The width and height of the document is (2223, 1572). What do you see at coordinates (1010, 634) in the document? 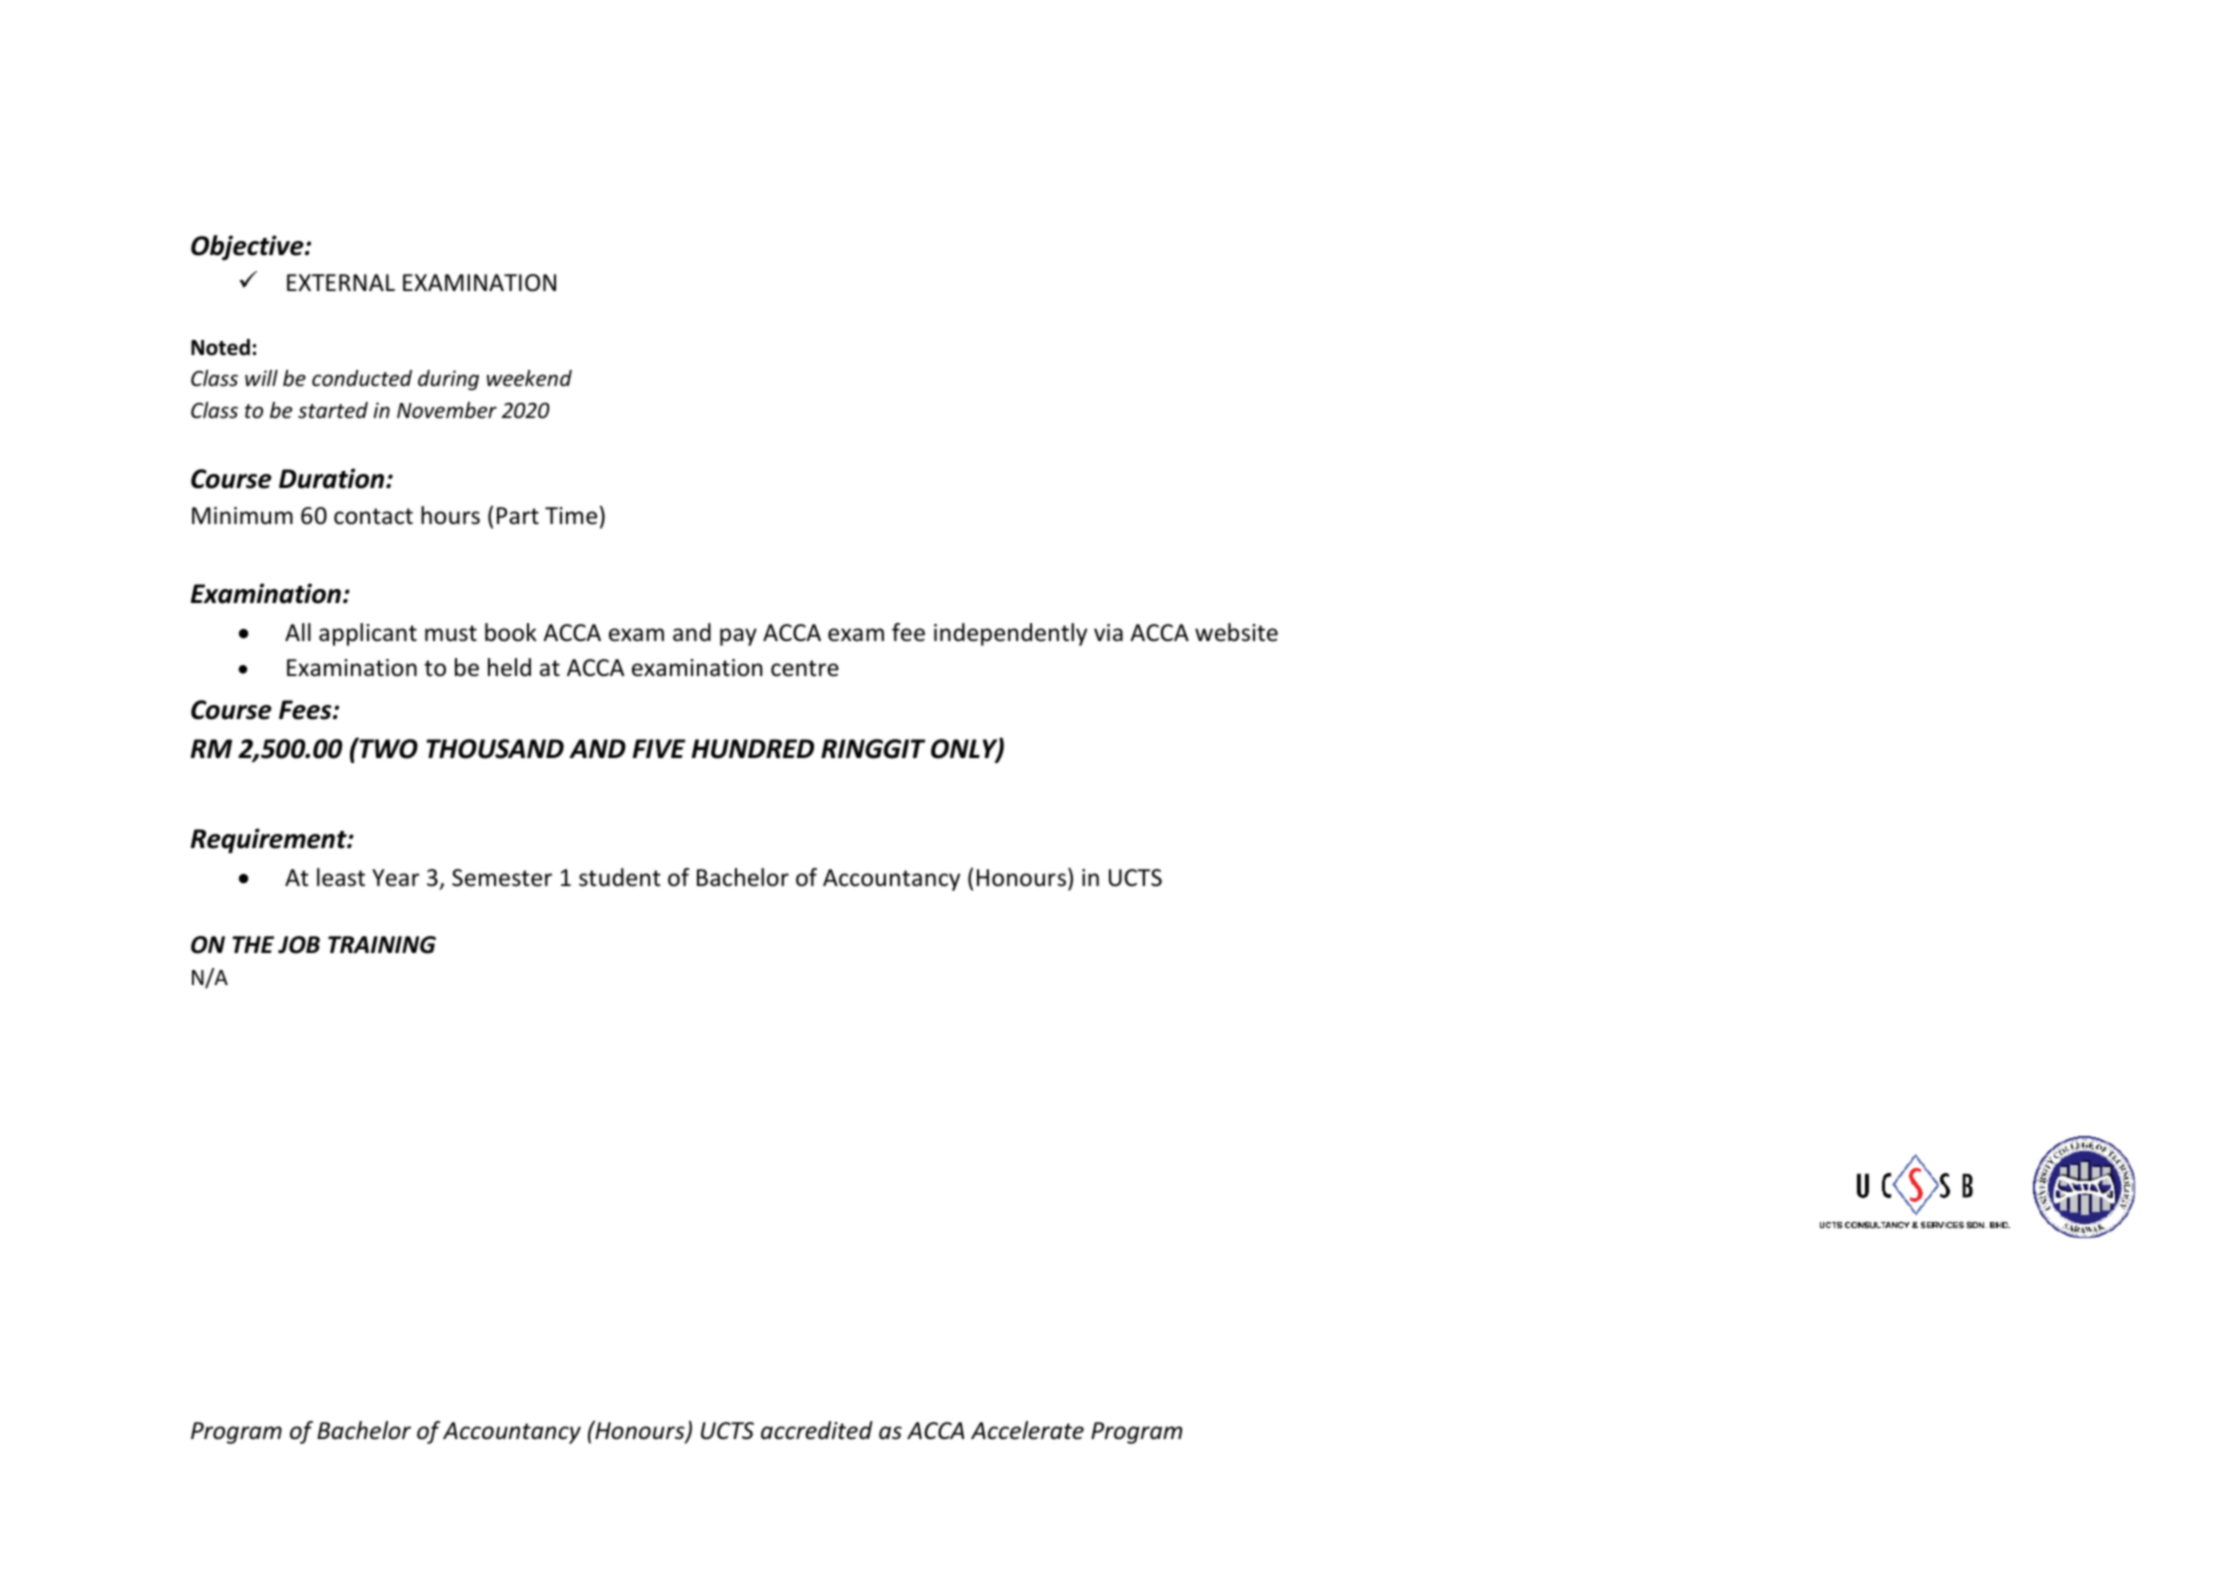
I see `independently` at bounding box center [1010, 634].
